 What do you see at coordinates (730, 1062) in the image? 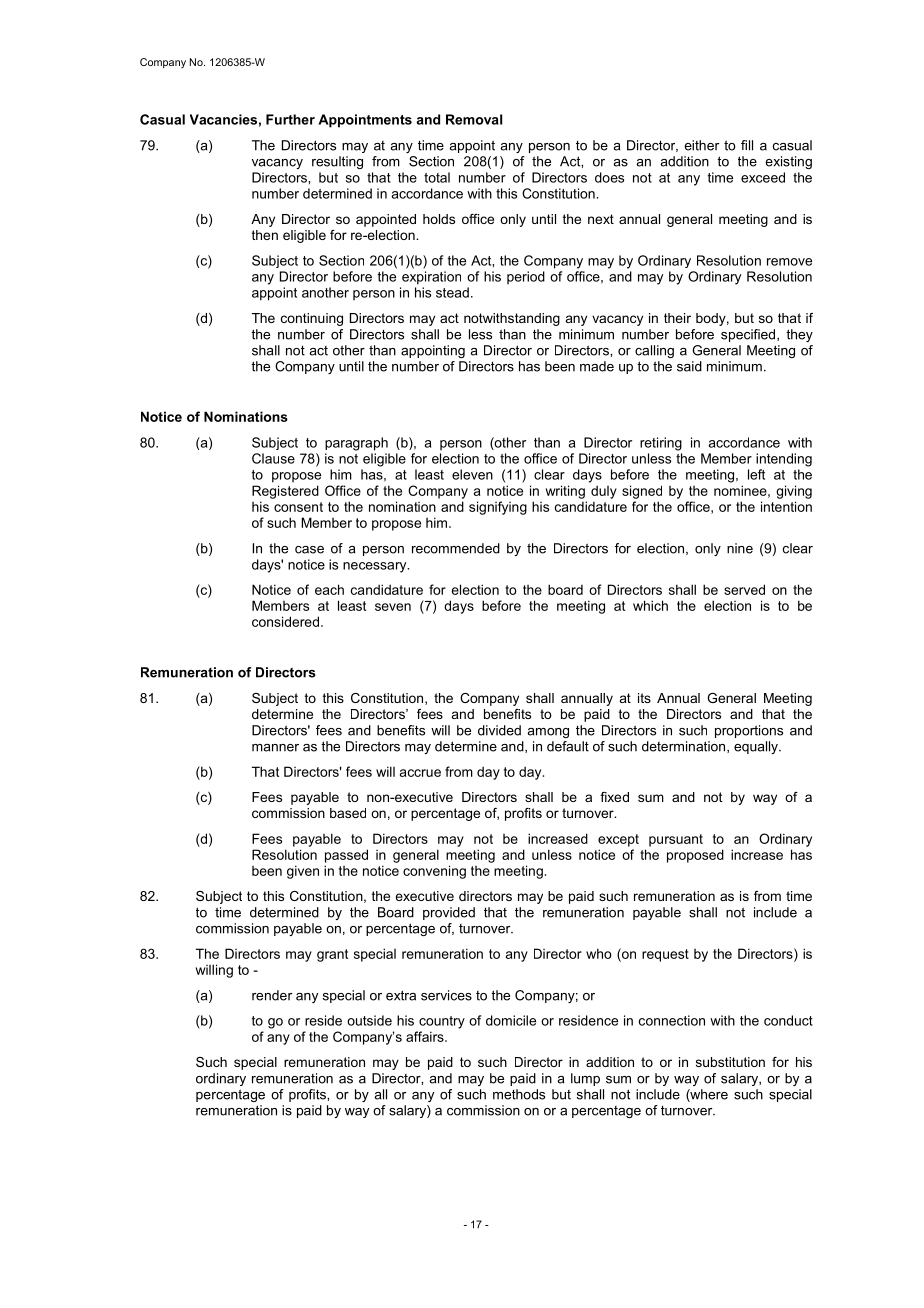
I see `substitution` at bounding box center [730, 1062].
